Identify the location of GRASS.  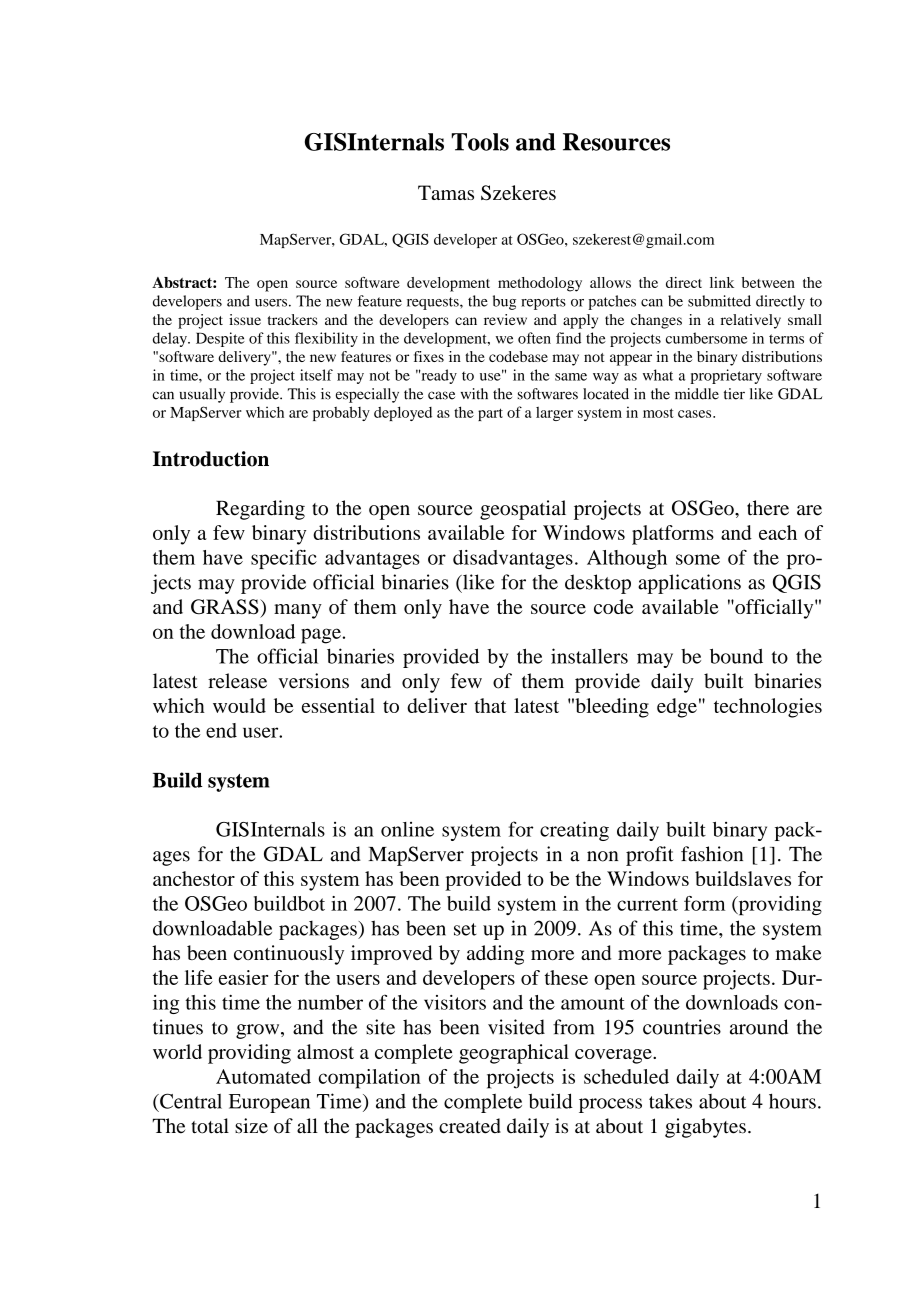
(226, 607).
